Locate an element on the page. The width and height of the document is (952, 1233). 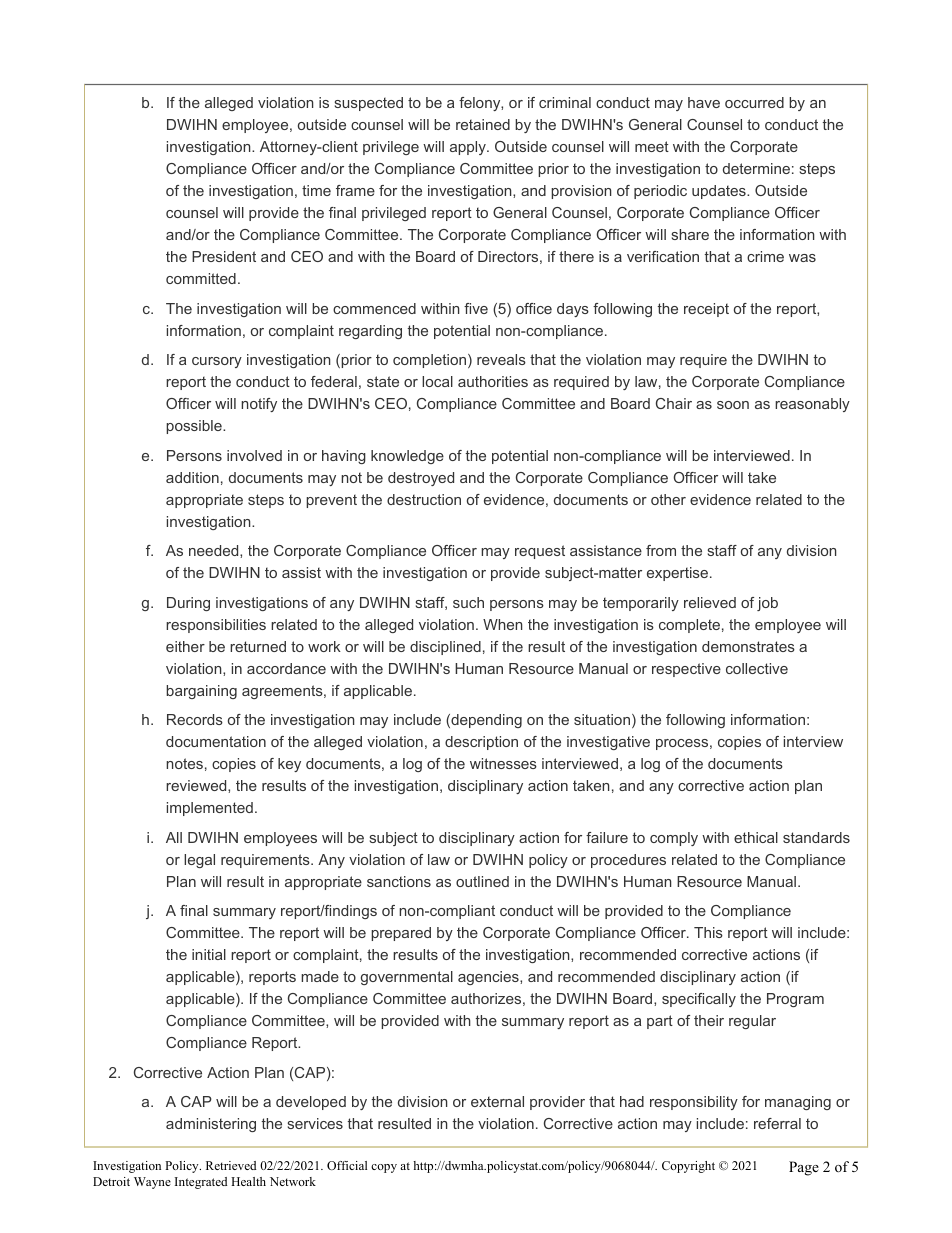
legal is located at coordinates (199, 861).
